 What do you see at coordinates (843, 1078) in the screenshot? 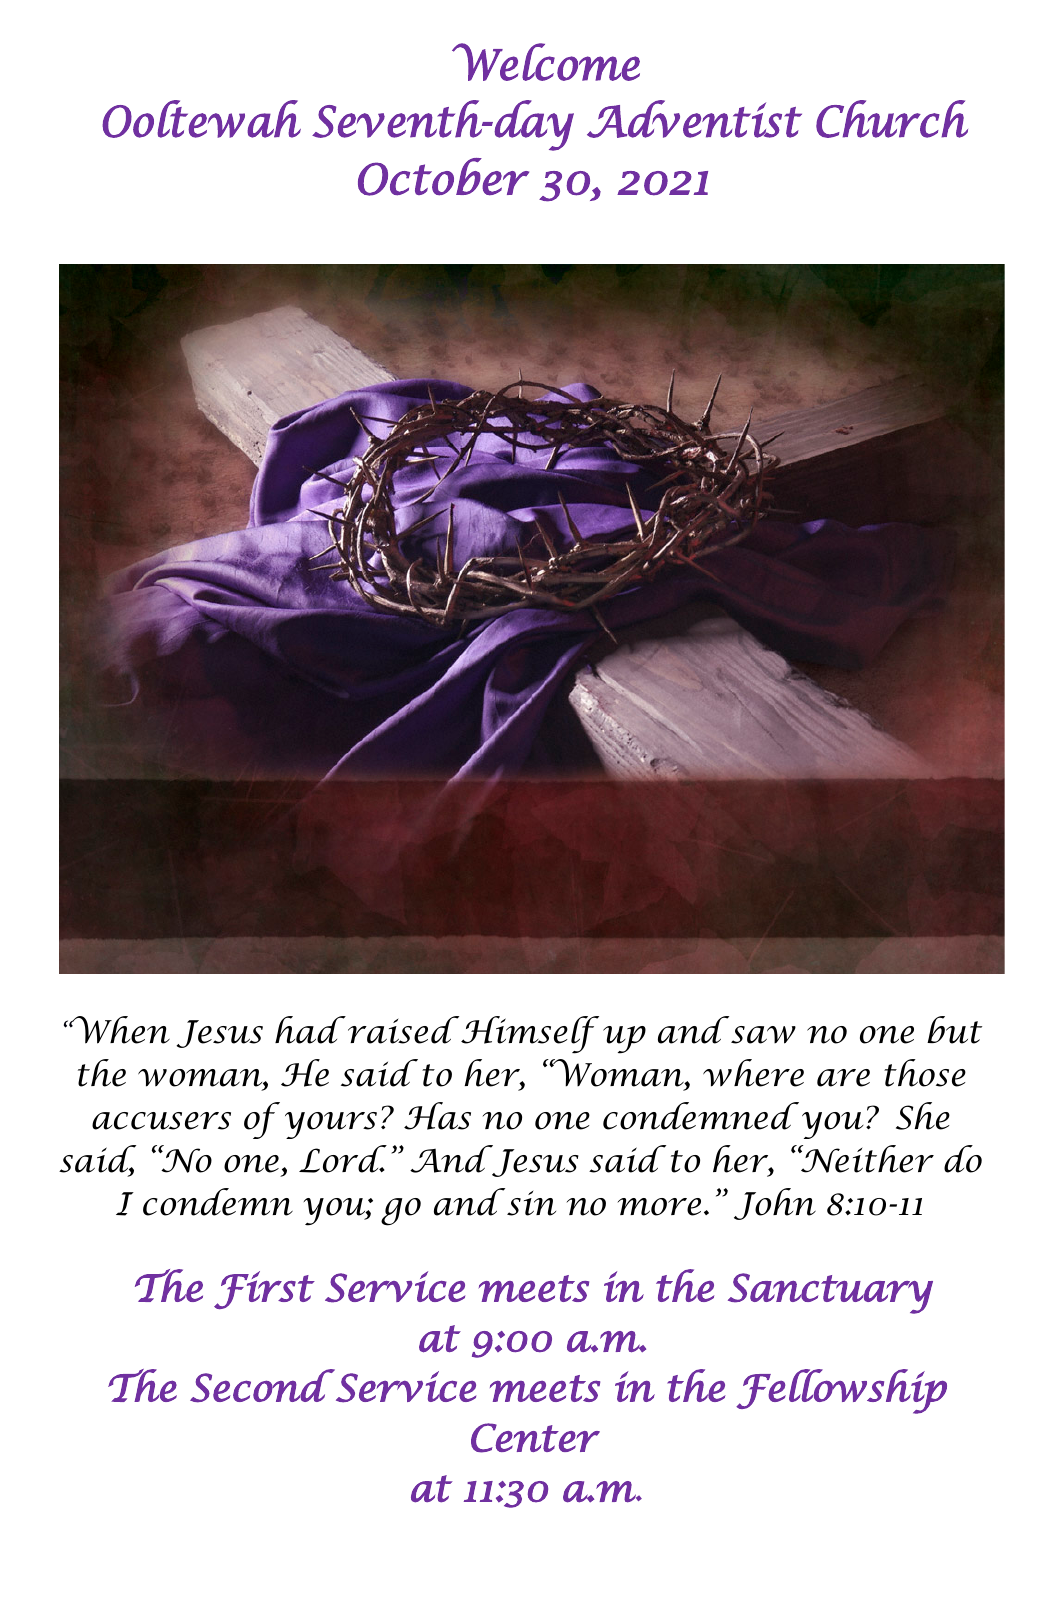
I see `are` at bounding box center [843, 1078].
